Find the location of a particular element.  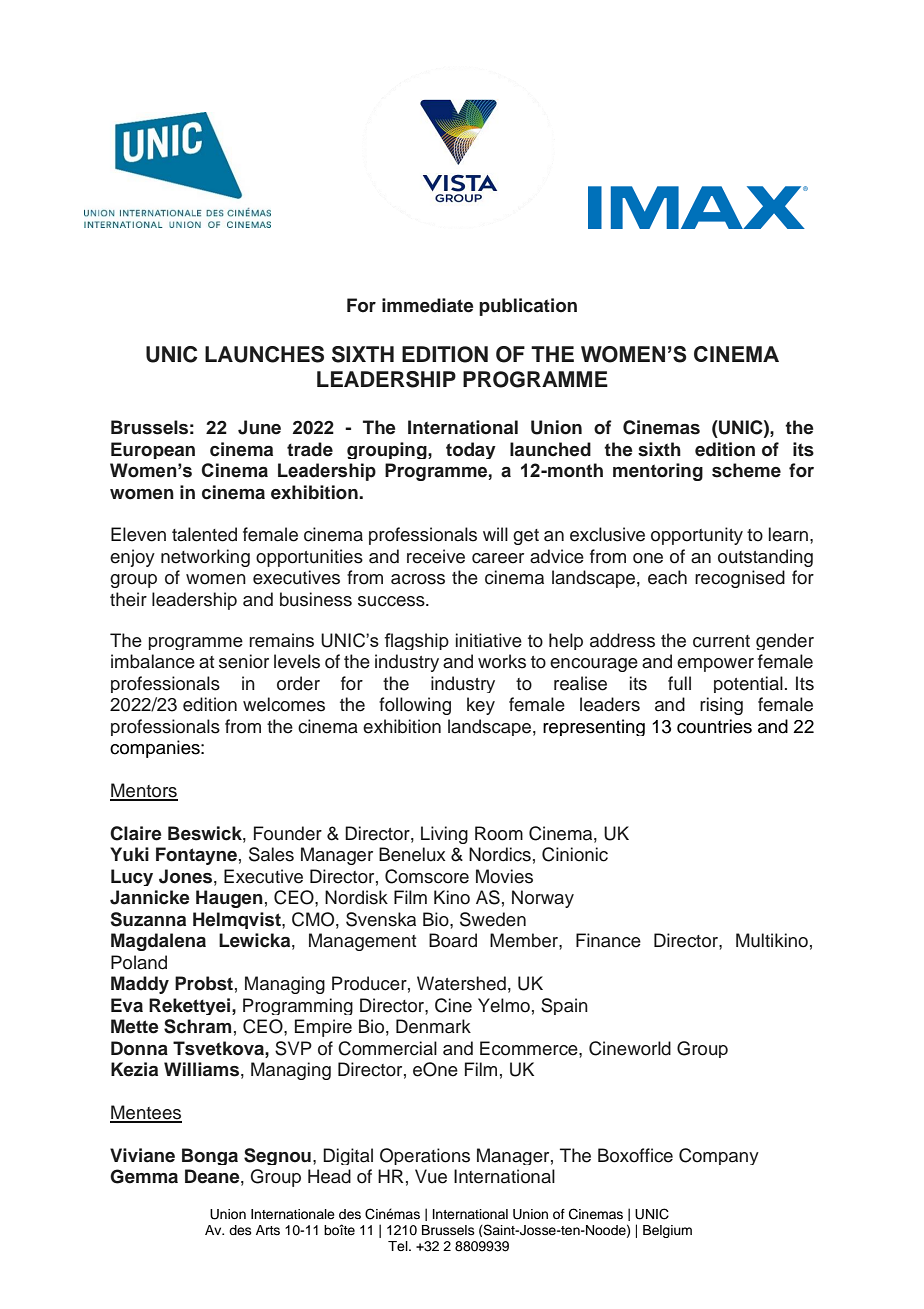

Vue is located at coordinates (431, 1176).
